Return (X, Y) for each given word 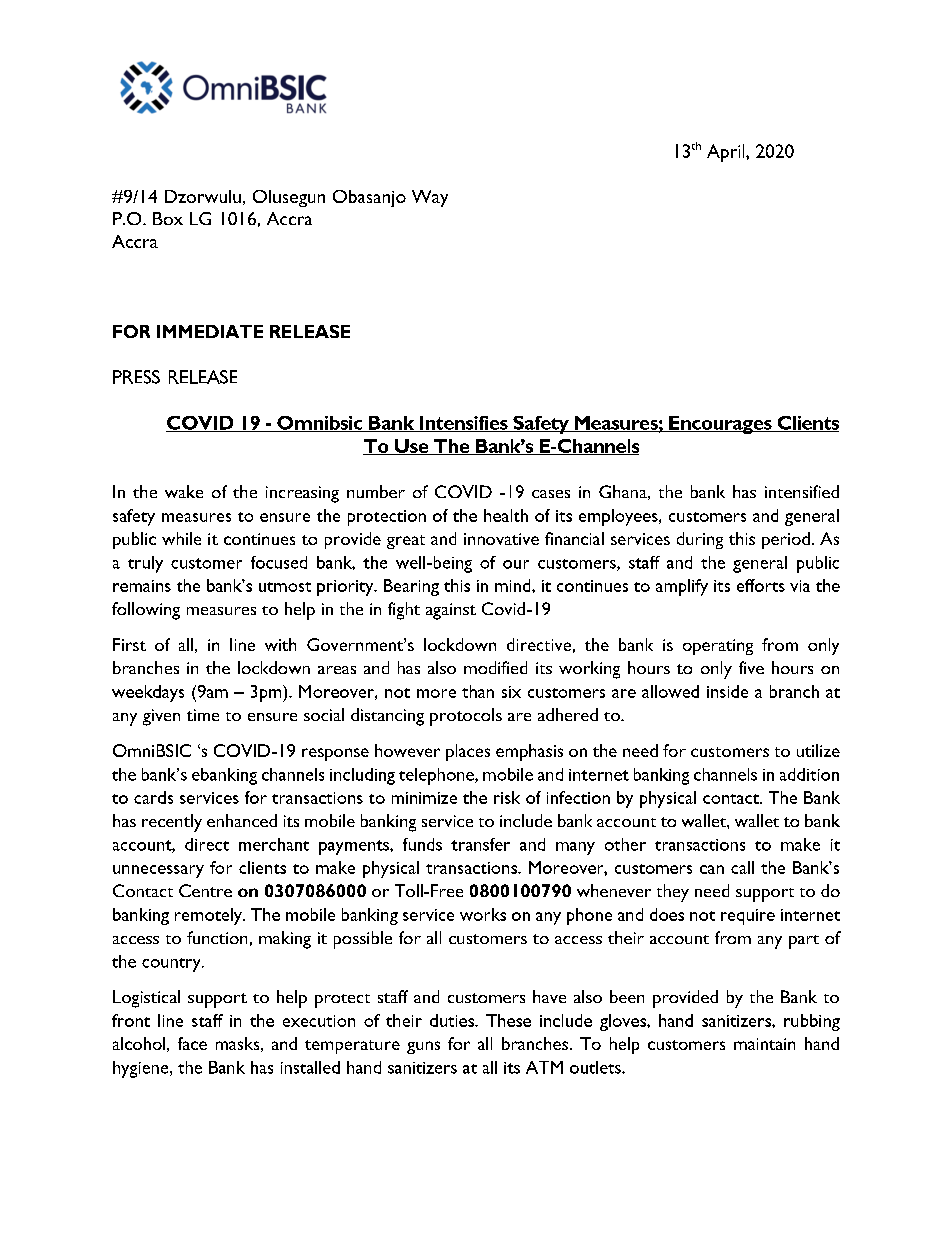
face (192, 1043)
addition (809, 774)
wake (184, 491)
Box (168, 218)
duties (453, 1020)
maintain (764, 1044)
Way (430, 198)
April (727, 153)
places (468, 752)
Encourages (720, 425)
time (203, 715)
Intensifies (463, 424)
